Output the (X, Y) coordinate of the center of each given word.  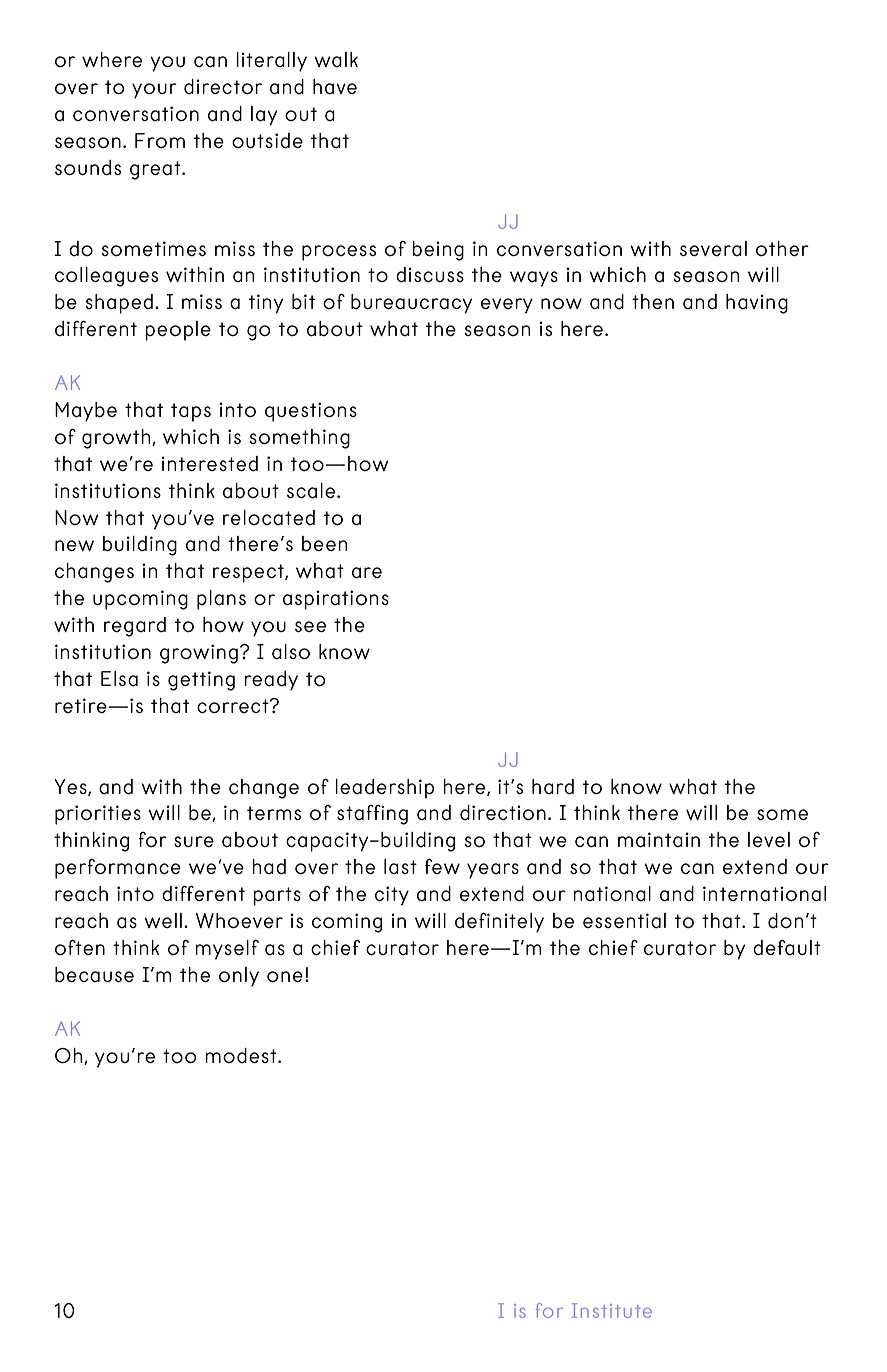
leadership (384, 789)
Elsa (119, 679)
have (335, 87)
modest (242, 1055)
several (713, 248)
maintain (659, 840)
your (154, 91)
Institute (612, 1310)
